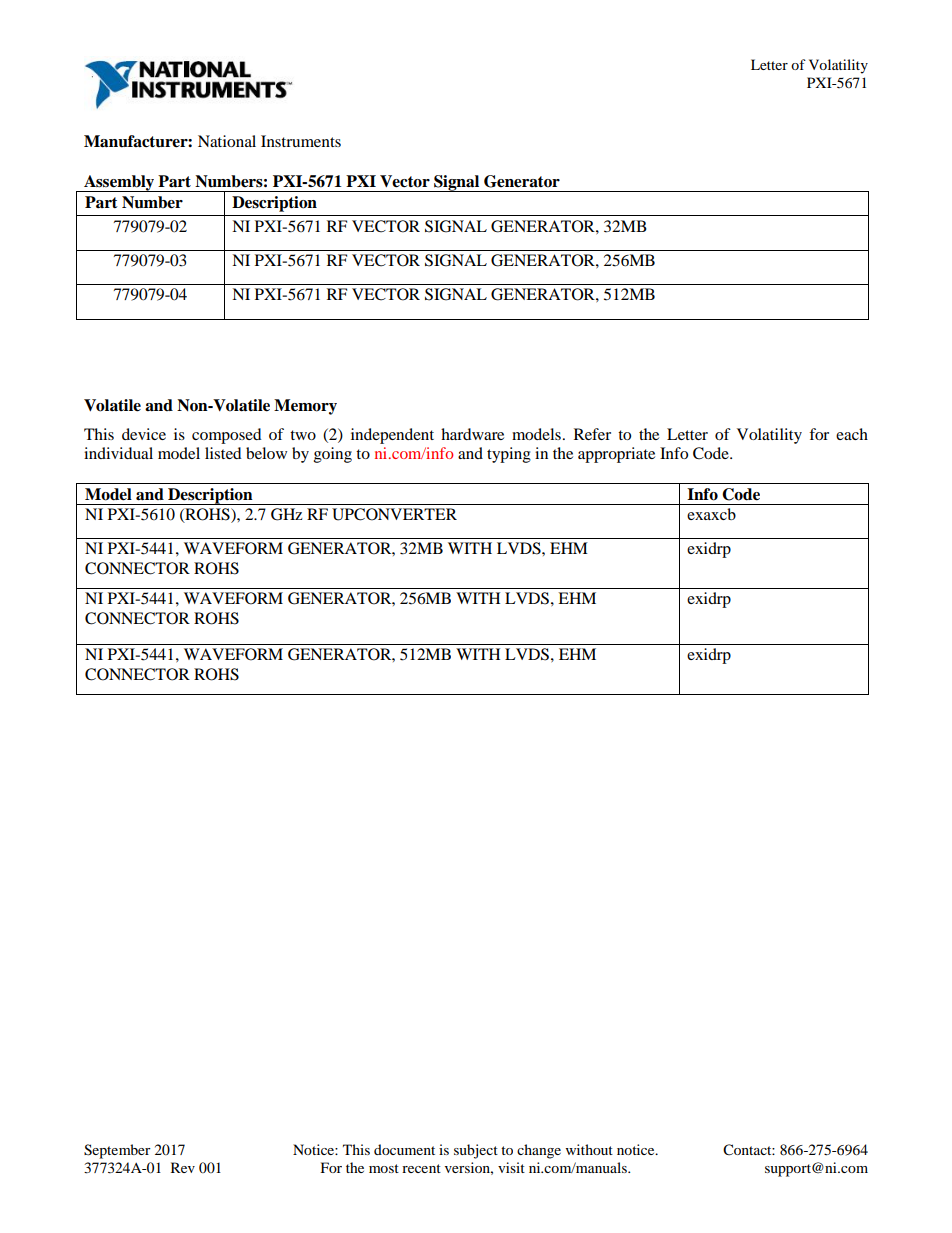 The image size is (952, 1233). What do you see at coordinates (227, 141) in the screenshot?
I see `National` at bounding box center [227, 141].
